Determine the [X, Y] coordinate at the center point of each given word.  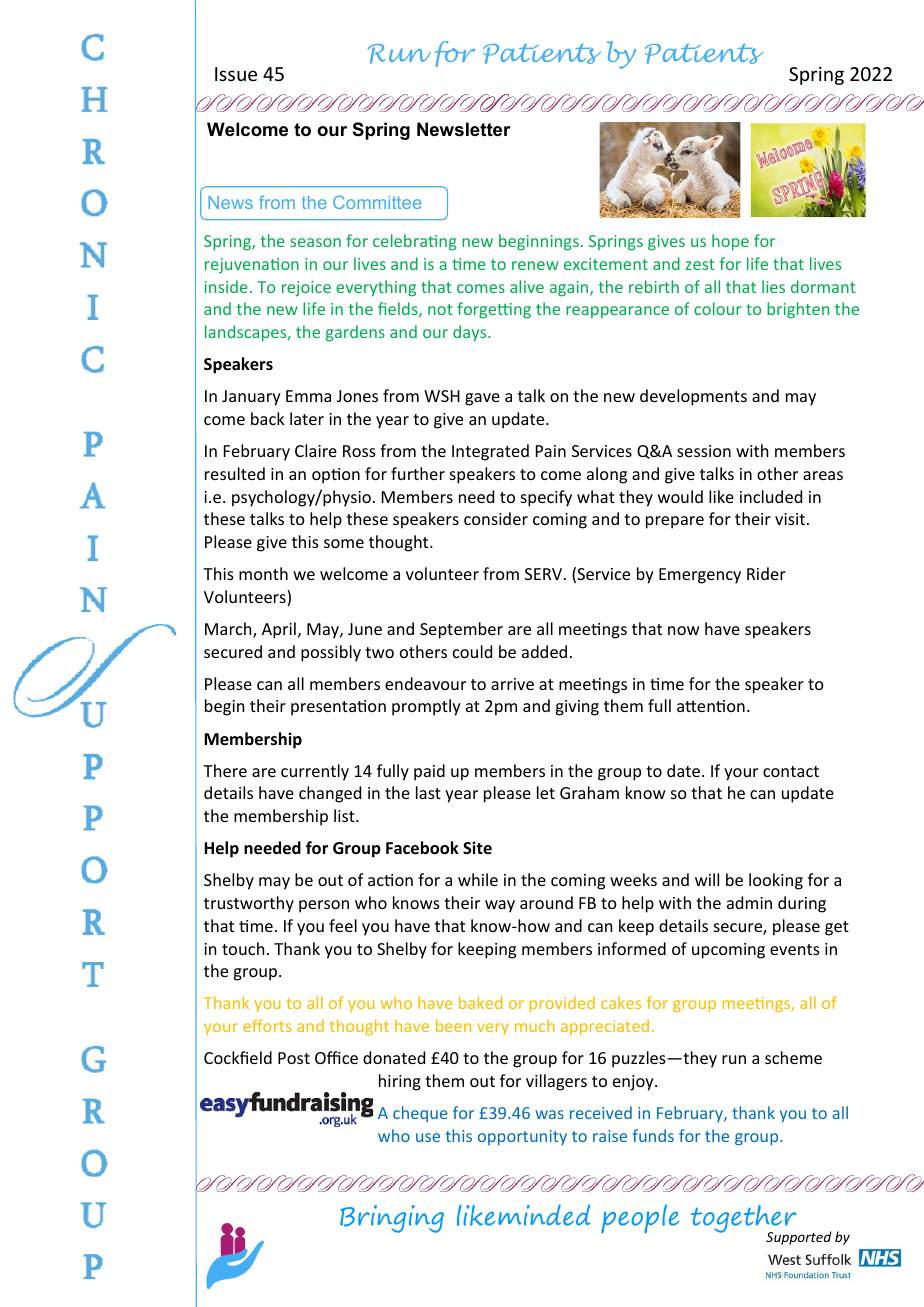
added [544, 651]
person [324, 906]
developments [693, 397]
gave [482, 399]
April [279, 630]
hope [730, 242]
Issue [236, 74]
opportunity [522, 1137]
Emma [308, 396]
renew [535, 265]
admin [749, 902]
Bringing [392, 1219]
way [500, 906]
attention [711, 706]
